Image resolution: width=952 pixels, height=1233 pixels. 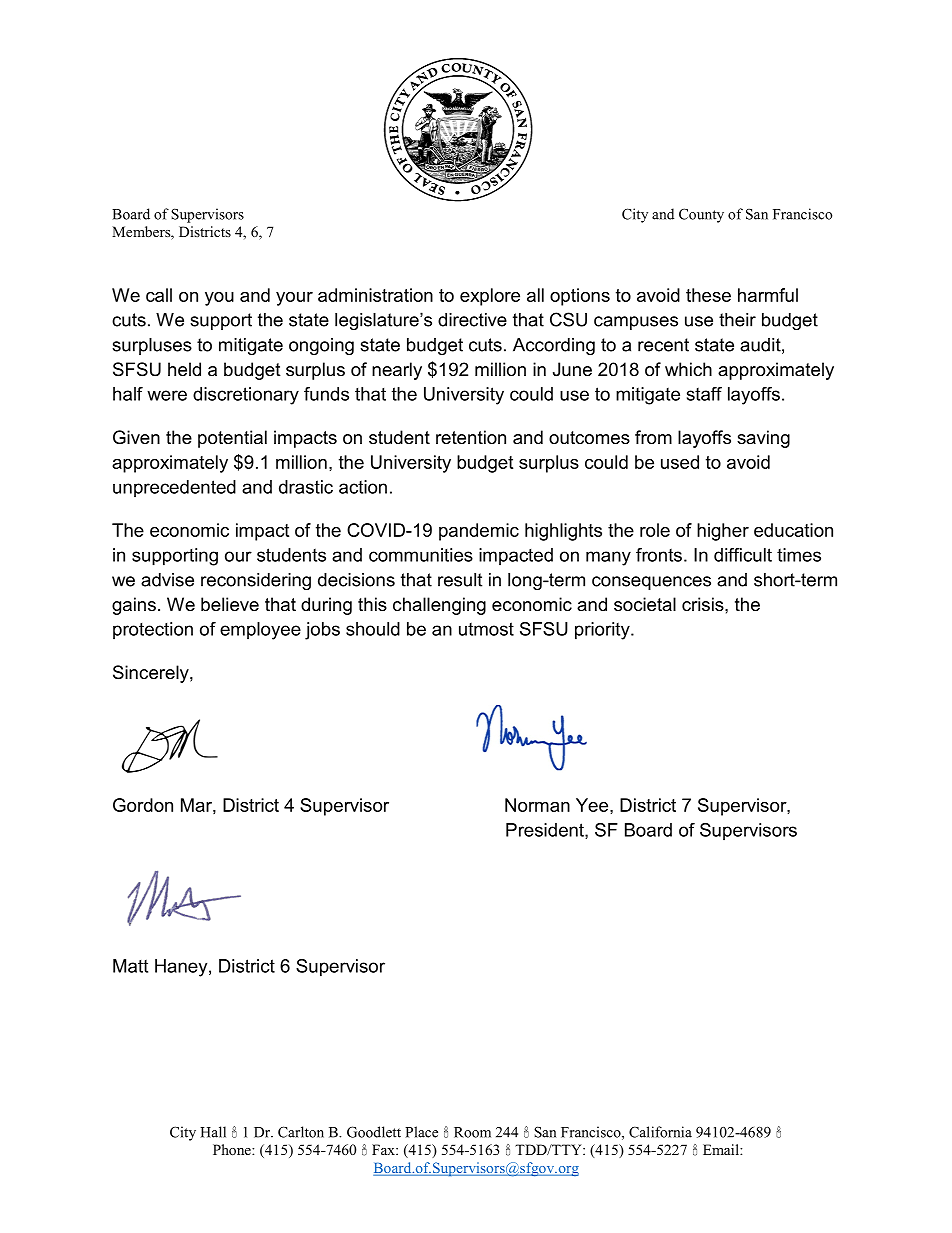 What do you see at coordinates (486, 629) in the page?
I see `utmost` at bounding box center [486, 629].
